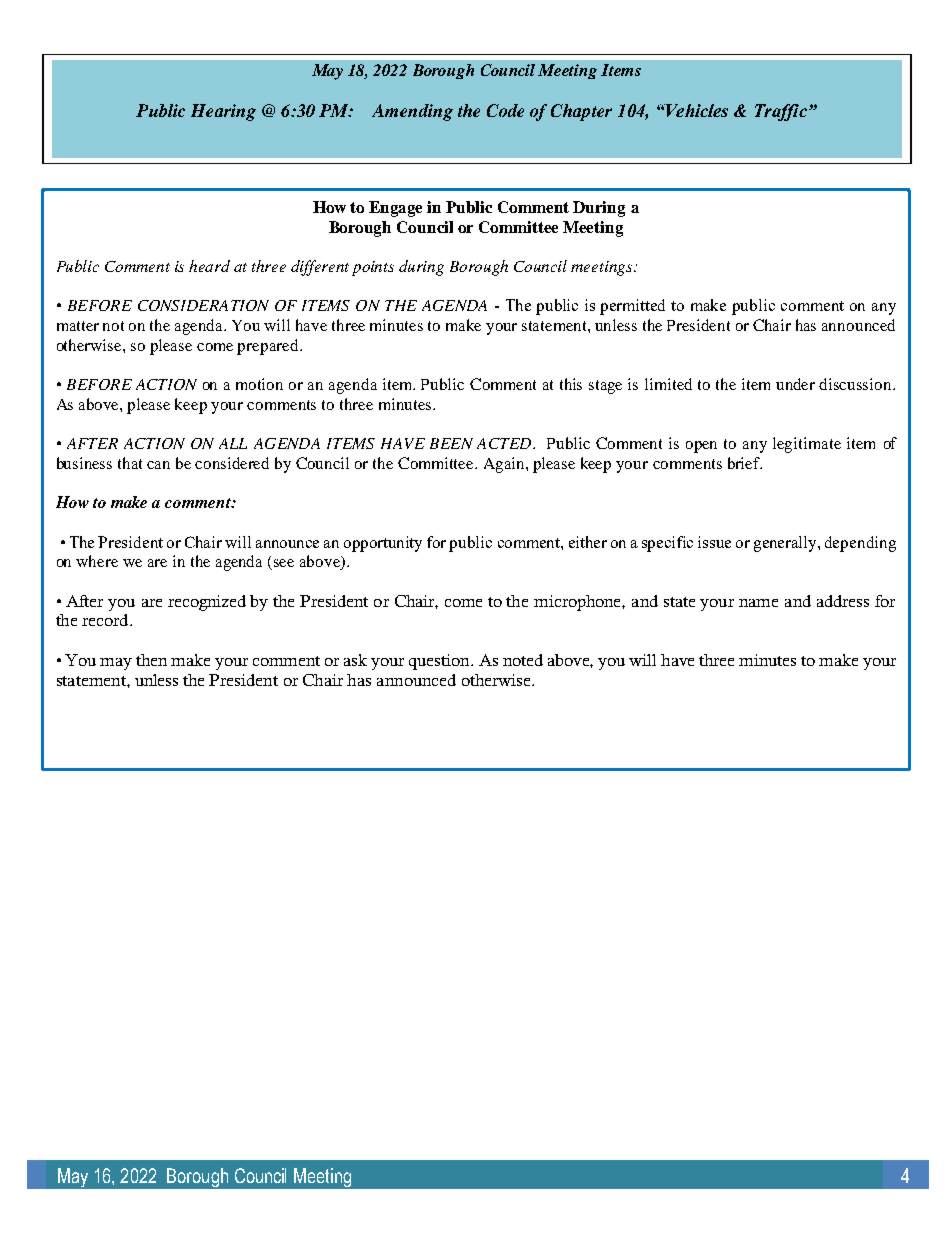 This screenshot has height=1233, width=952. Describe the element at coordinates (781, 112) in the screenshot. I see `Traffic` at that location.
